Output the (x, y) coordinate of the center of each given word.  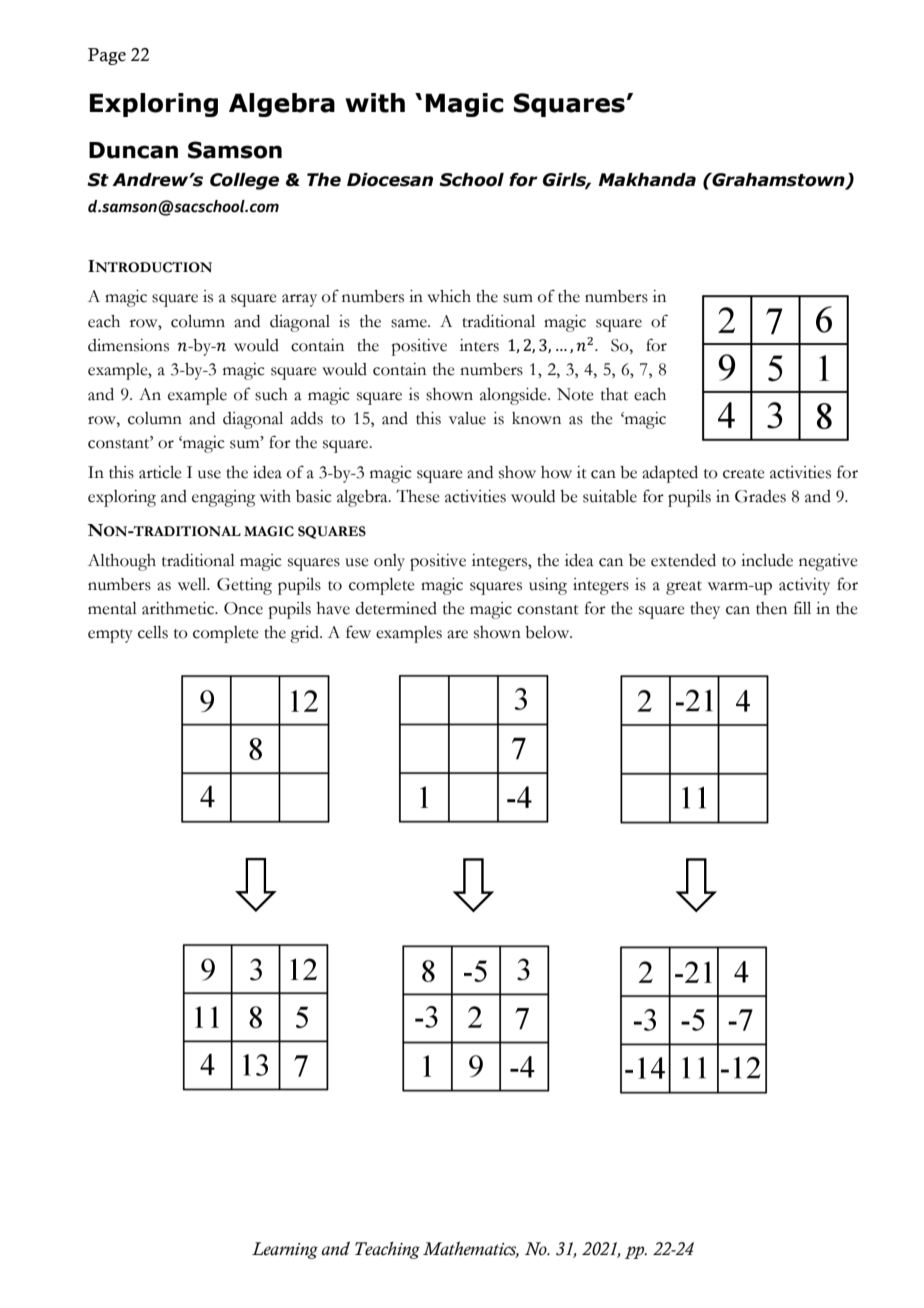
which (449, 296)
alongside (514, 396)
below (548, 632)
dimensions (128, 345)
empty (110, 636)
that (614, 394)
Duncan (133, 150)
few (358, 632)
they (705, 610)
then (771, 608)
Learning (285, 1250)
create (744, 474)
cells (153, 632)
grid (305, 634)
